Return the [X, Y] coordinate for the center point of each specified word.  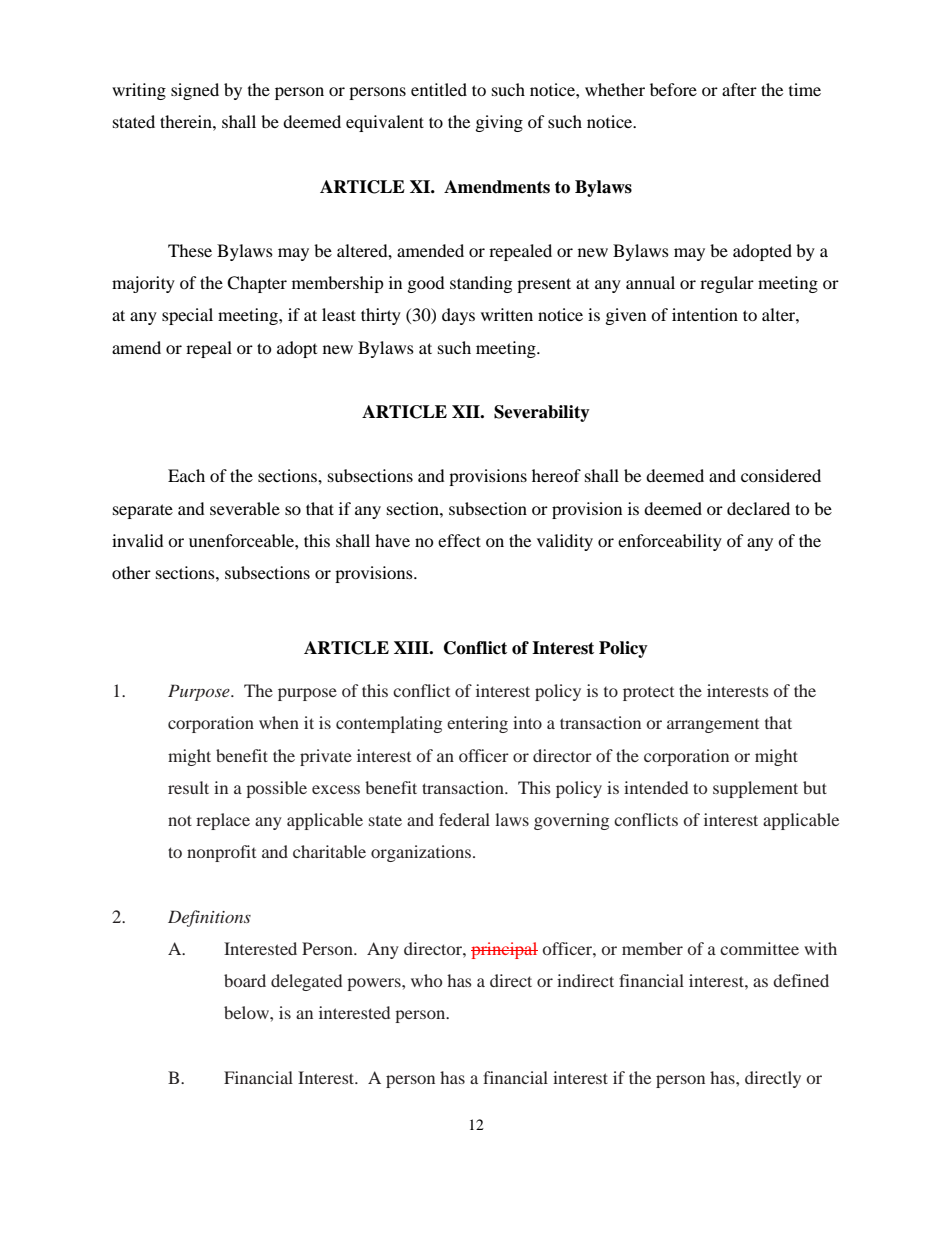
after [739, 89]
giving [499, 123]
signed [195, 91]
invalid [138, 540]
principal [504, 950]
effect [459, 540]
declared [758, 508]
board [245, 980]
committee [759, 948]
